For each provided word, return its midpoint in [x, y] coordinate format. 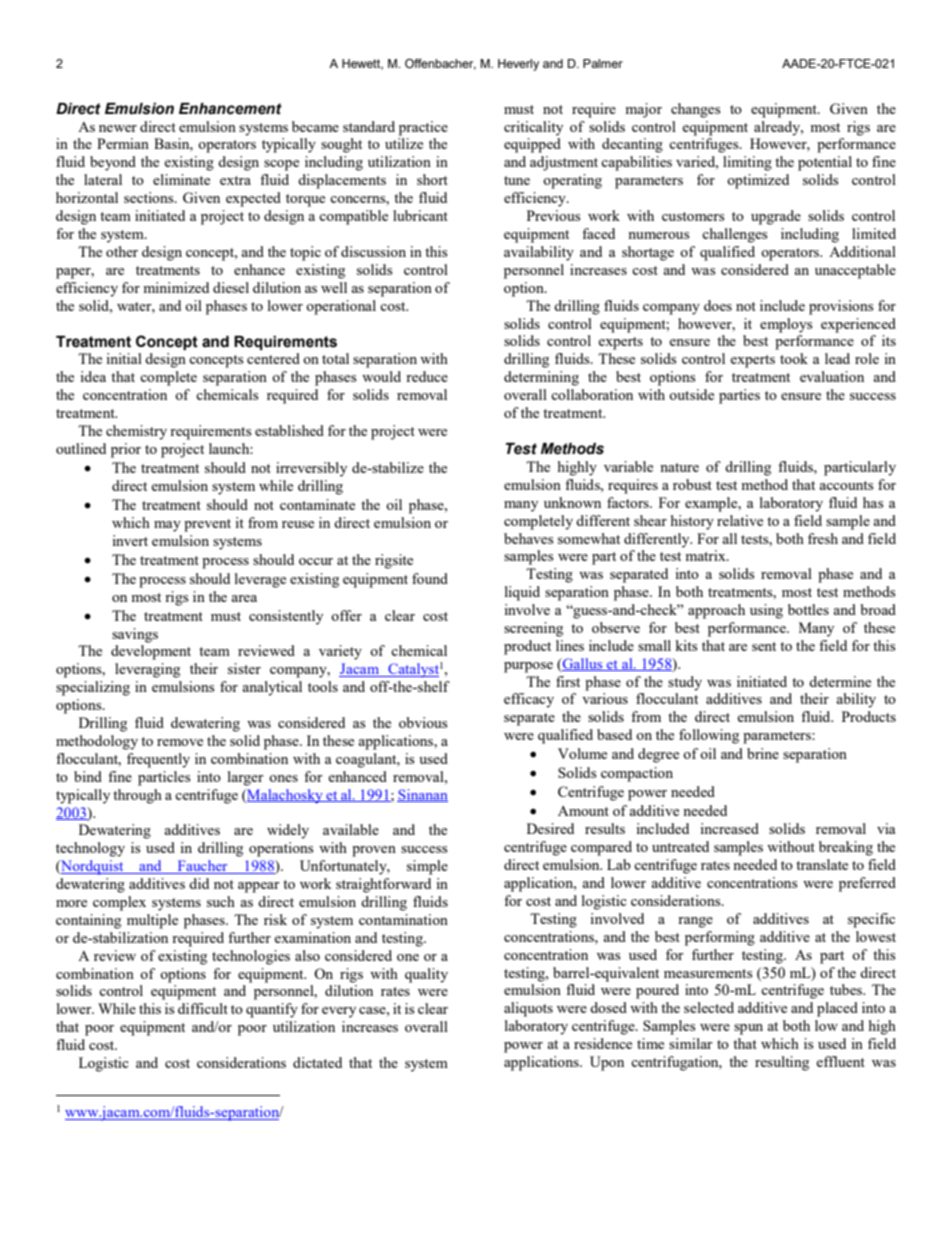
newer [118, 128]
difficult [203, 1008]
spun [748, 1029]
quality [426, 975]
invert [130, 540]
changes [695, 110]
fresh [823, 538]
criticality [533, 128]
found [430, 578]
